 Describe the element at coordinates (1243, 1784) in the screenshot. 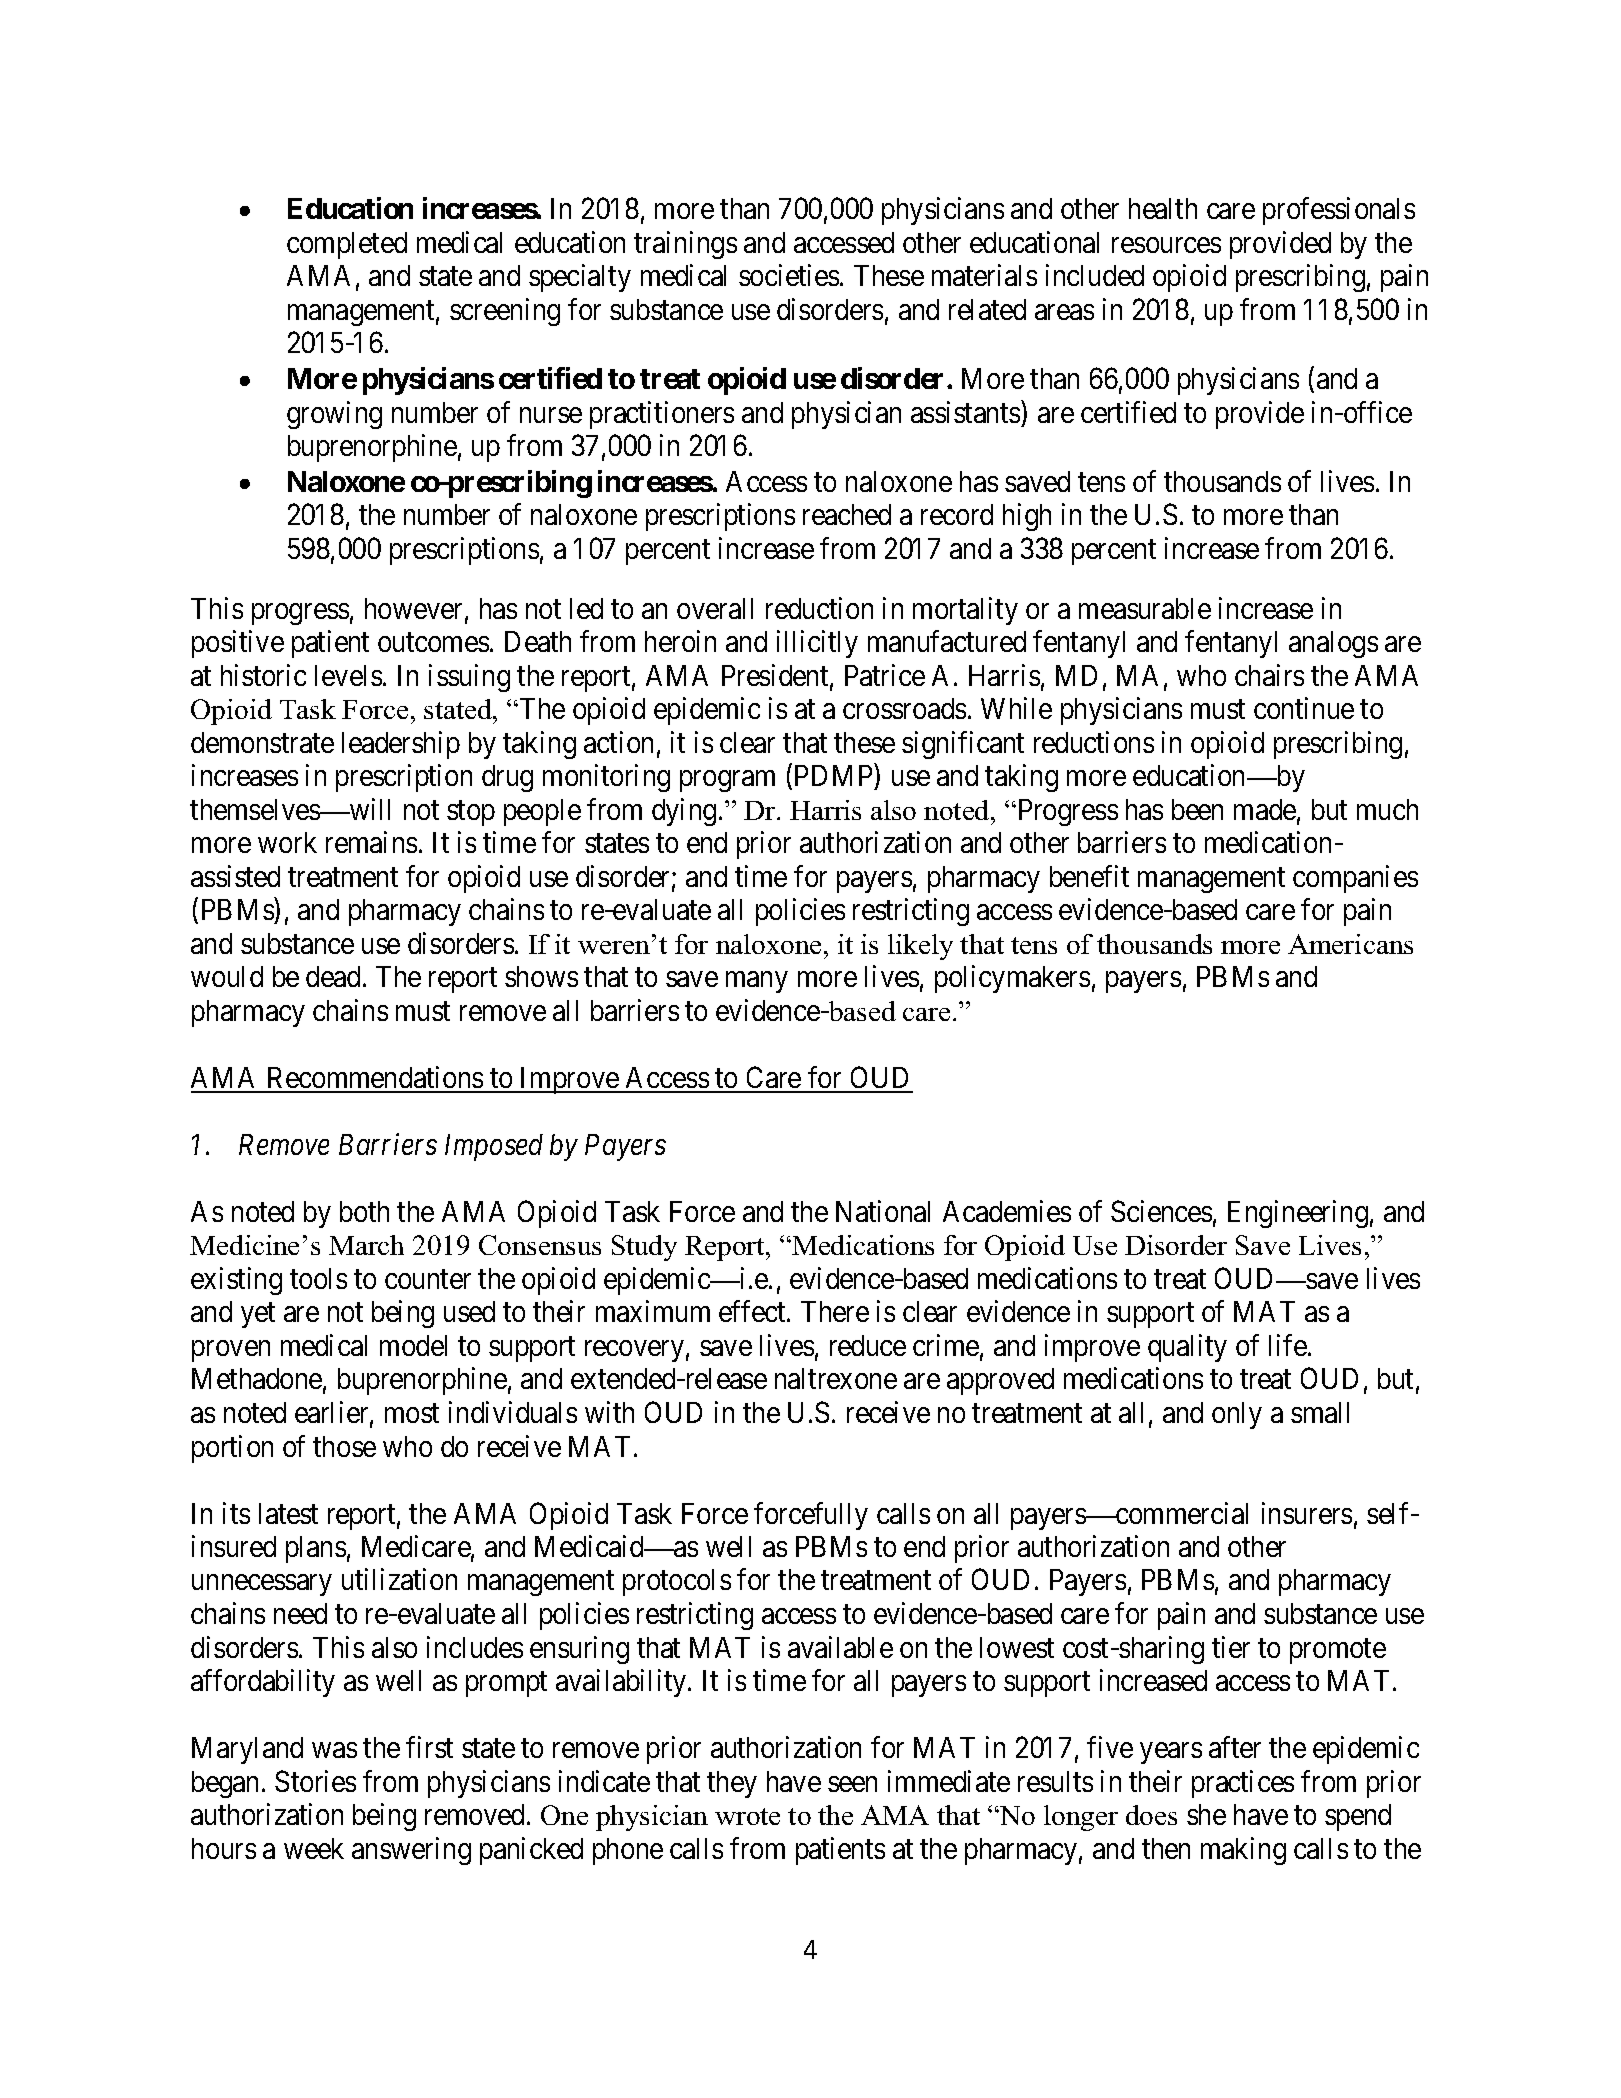

I see `practices` at that location.
